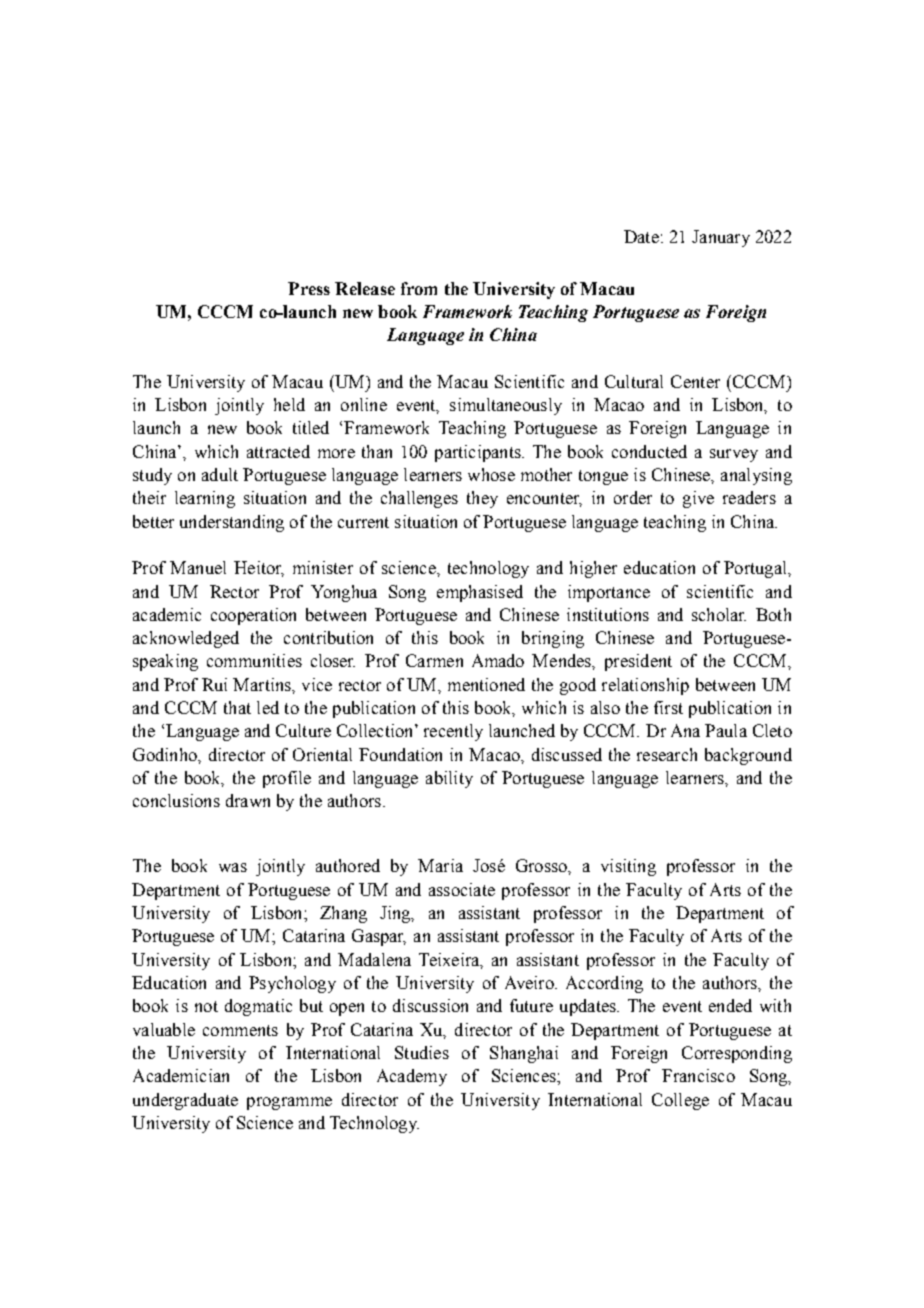 This document has width=924, height=1308. I want to click on they, so click(482, 499).
